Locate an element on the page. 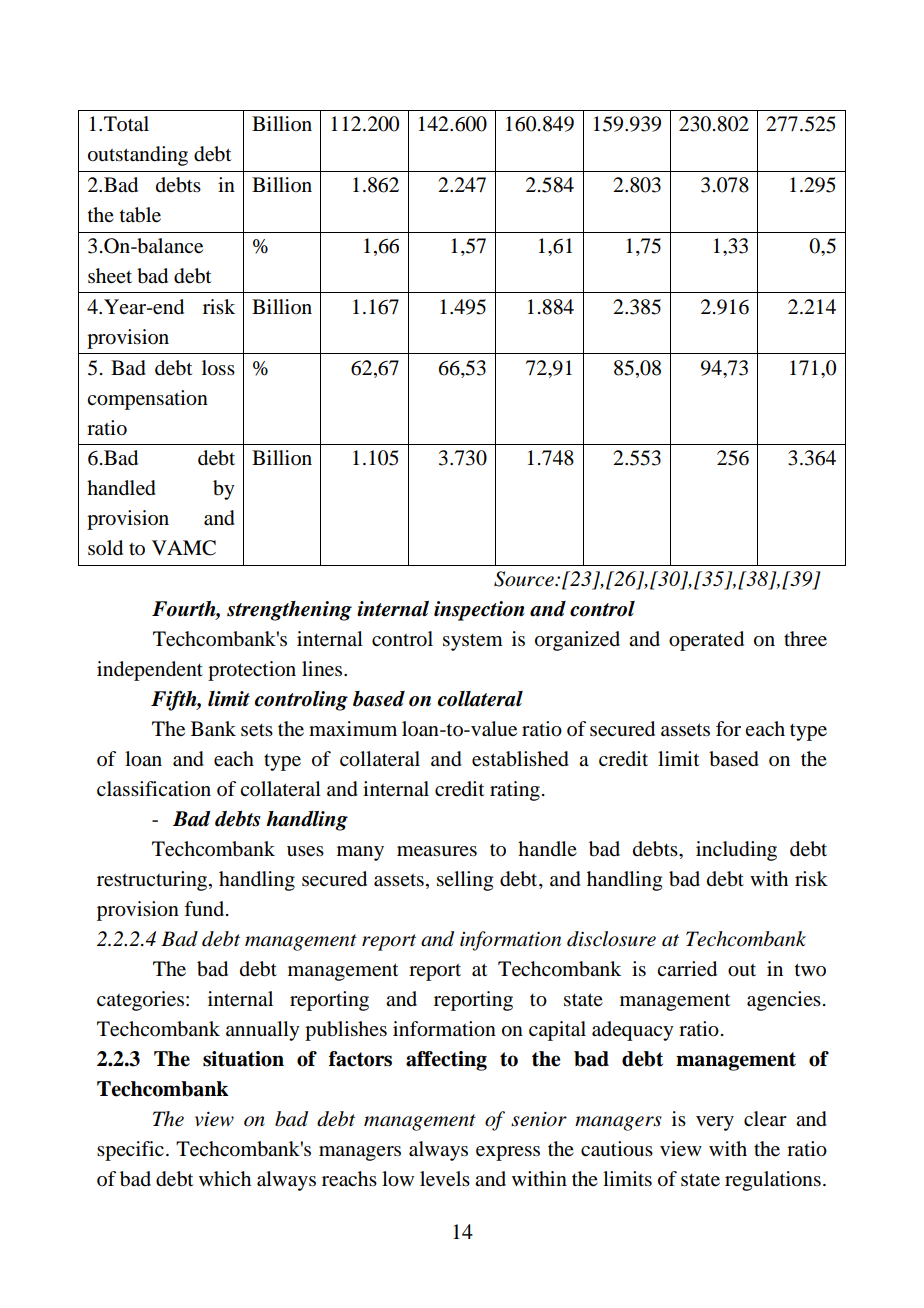 This image has height=1308, width=924. table is located at coordinates (140, 215).
